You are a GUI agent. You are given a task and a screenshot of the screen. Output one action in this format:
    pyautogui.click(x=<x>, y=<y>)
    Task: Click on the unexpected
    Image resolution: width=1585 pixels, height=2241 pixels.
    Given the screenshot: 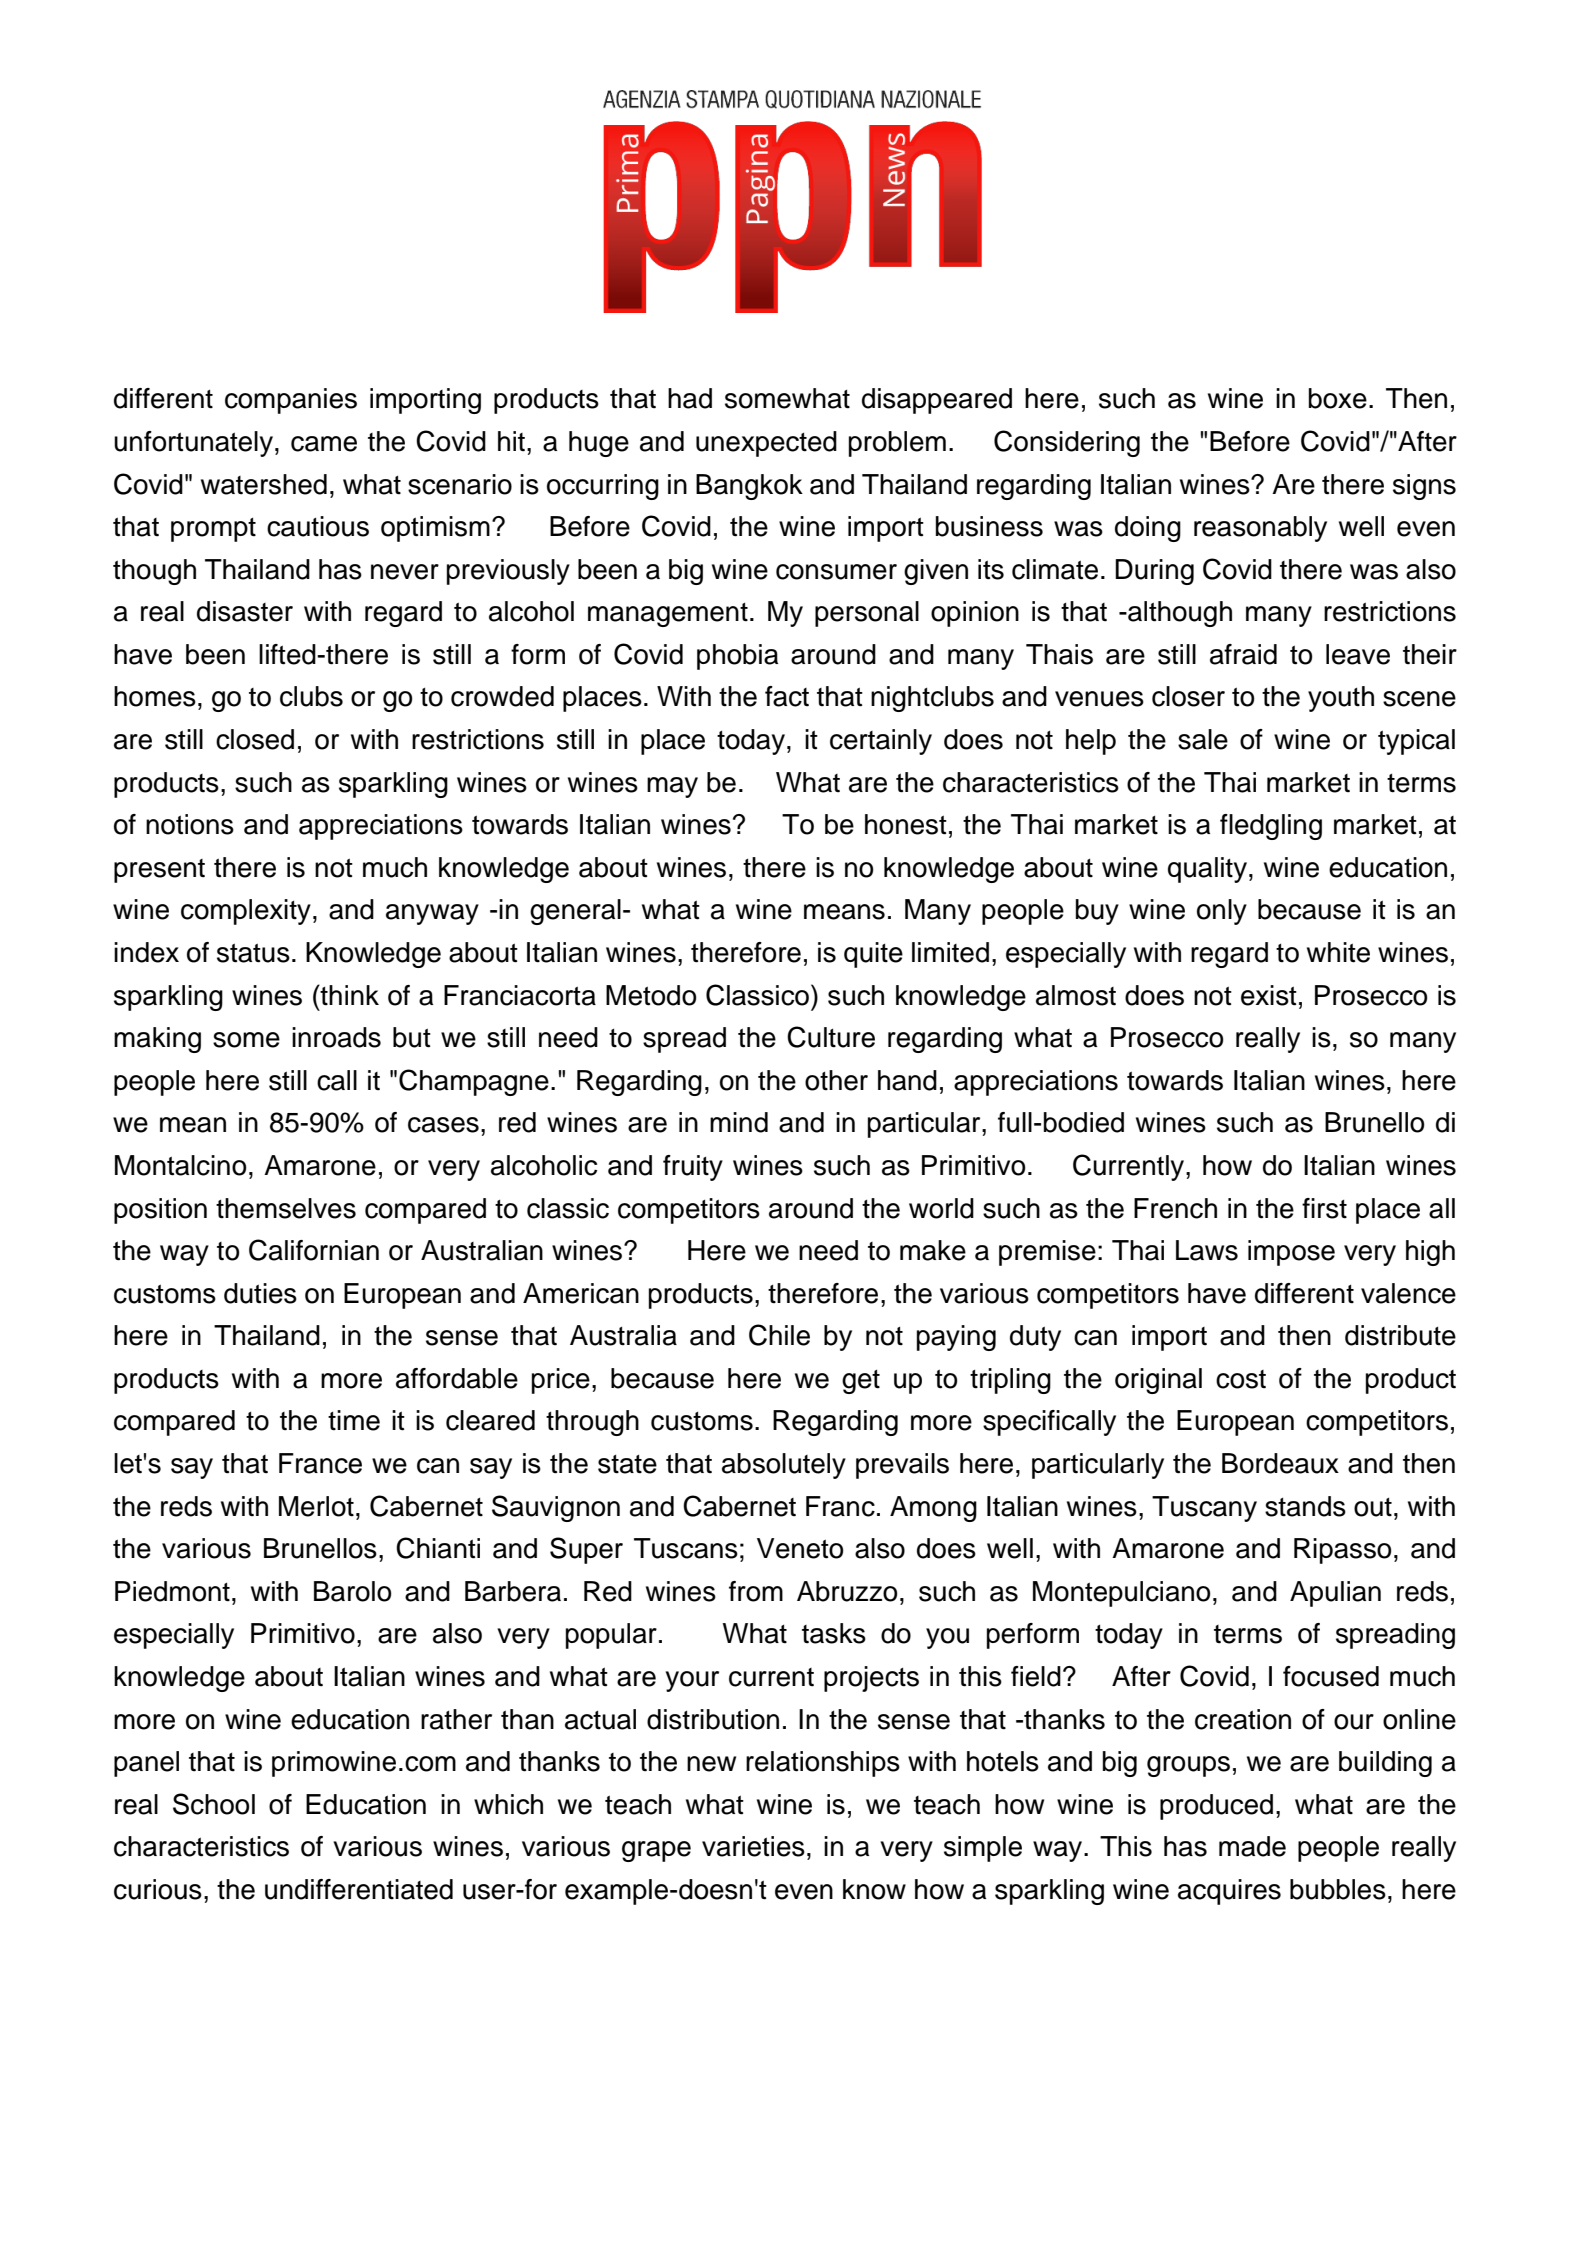 What is the action you would take?
    pyautogui.click(x=766, y=444)
